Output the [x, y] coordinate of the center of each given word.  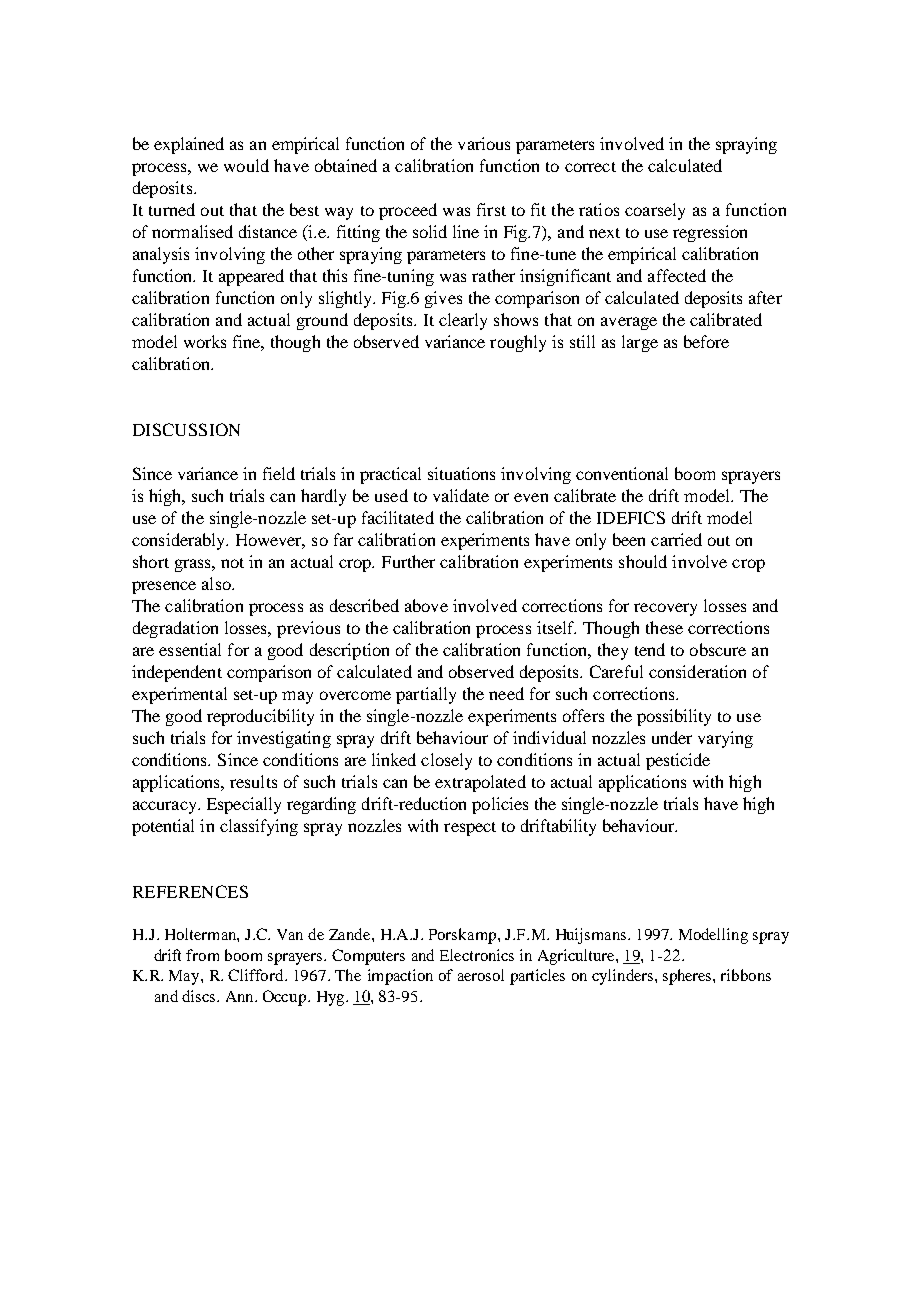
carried [676, 539]
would [246, 165]
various [484, 143]
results [253, 781]
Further [408, 561]
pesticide [678, 761]
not [232, 563]
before [706, 341]
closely [446, 761]
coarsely [655, 211]
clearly [463, 321]
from [202, 955]
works [205, 341]
